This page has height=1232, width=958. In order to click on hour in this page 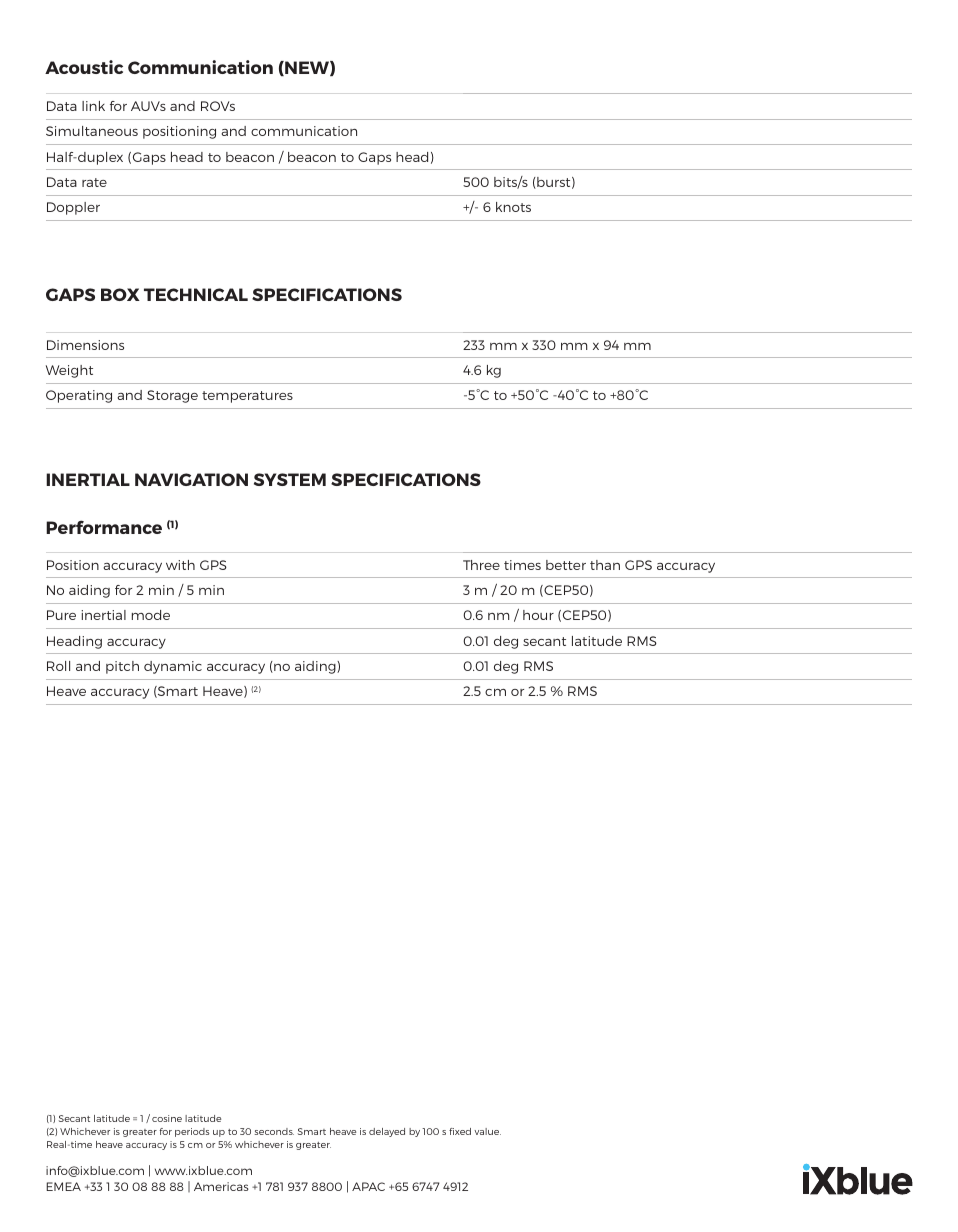, I will do `click(538, 615)`.
